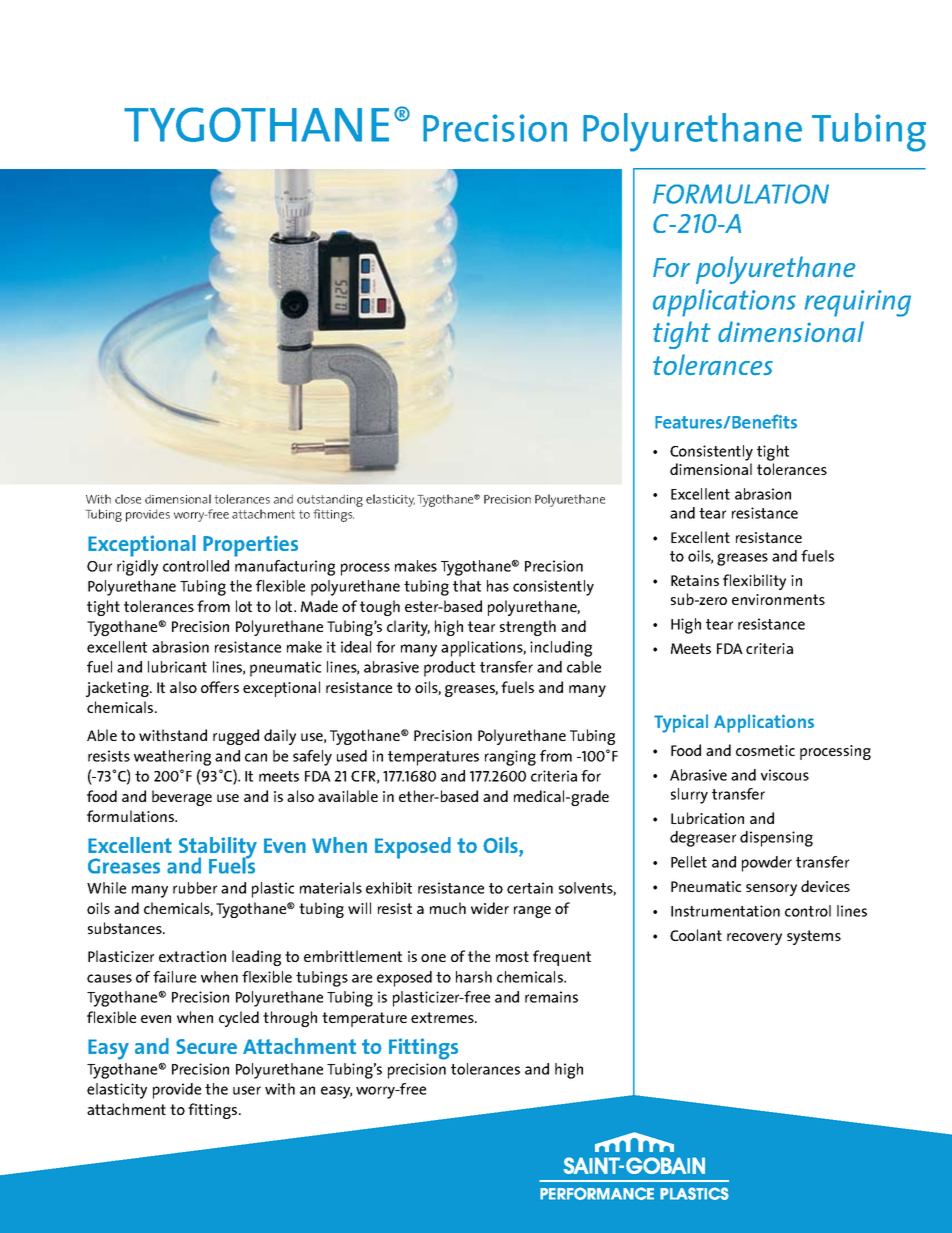  I want to click on requiring, so click(858, 303).
